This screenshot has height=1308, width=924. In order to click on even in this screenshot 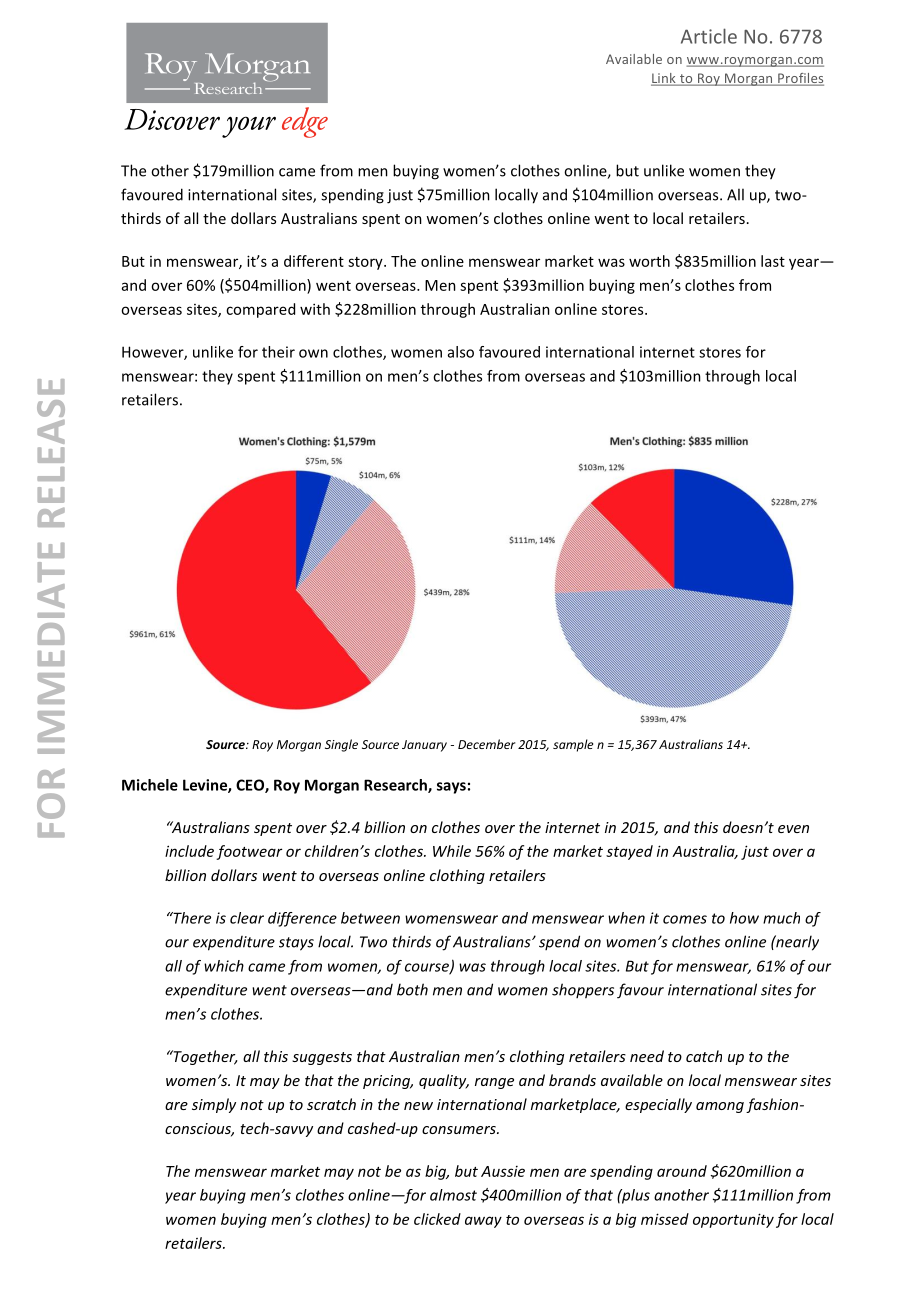, I will do `click(793, 829)`.
